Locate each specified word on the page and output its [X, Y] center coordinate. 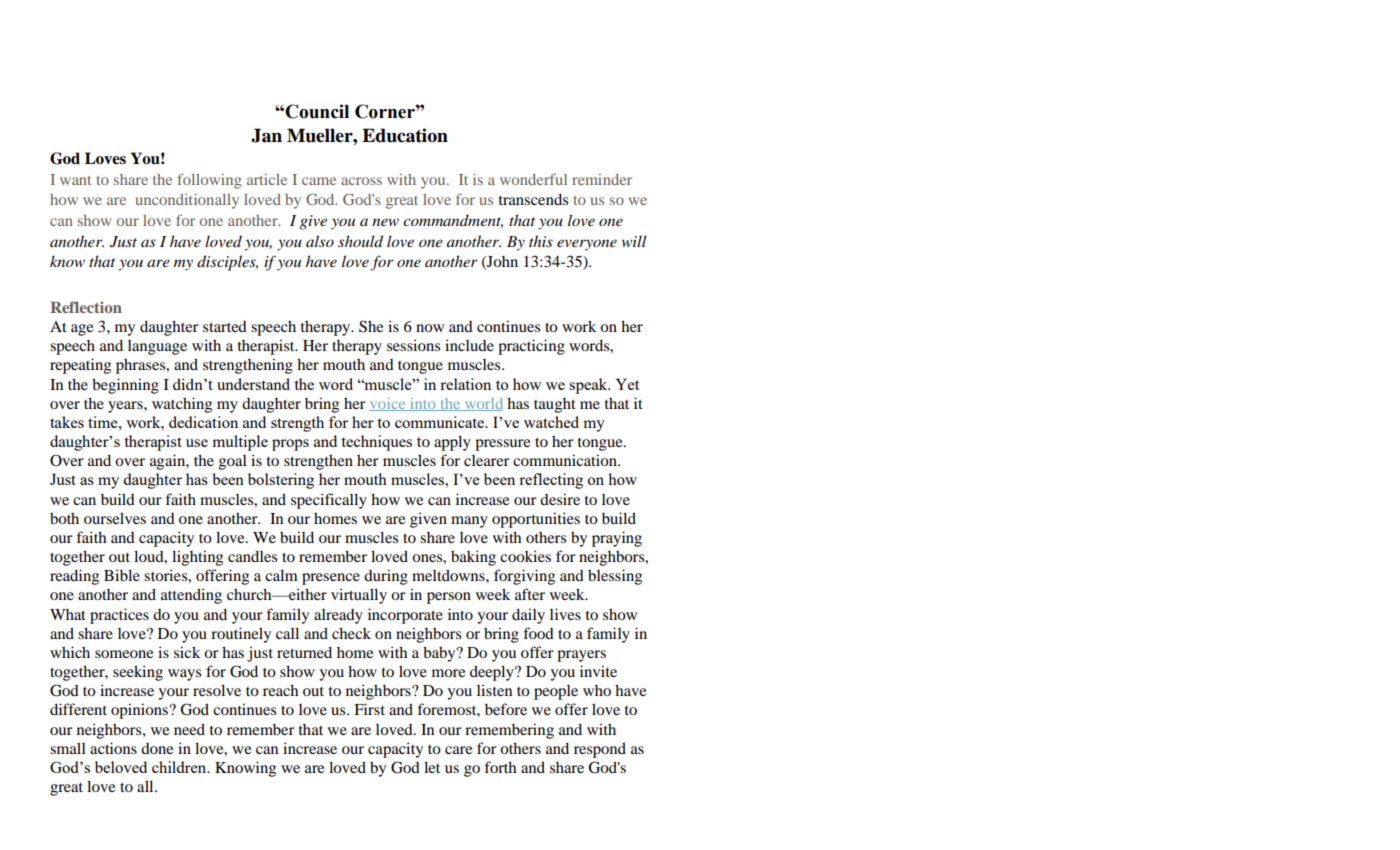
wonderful [533, 179]
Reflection [86, 307]
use [197, 443]
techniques [376, 443]
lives [565, 614]
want [75, 180]
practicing [531, 347]
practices [119, 616]
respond [600, 750]
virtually [359, 596]
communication [566, 460]
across [361, 181]
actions [113, 748]
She [371, 326]
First [369, 709]
